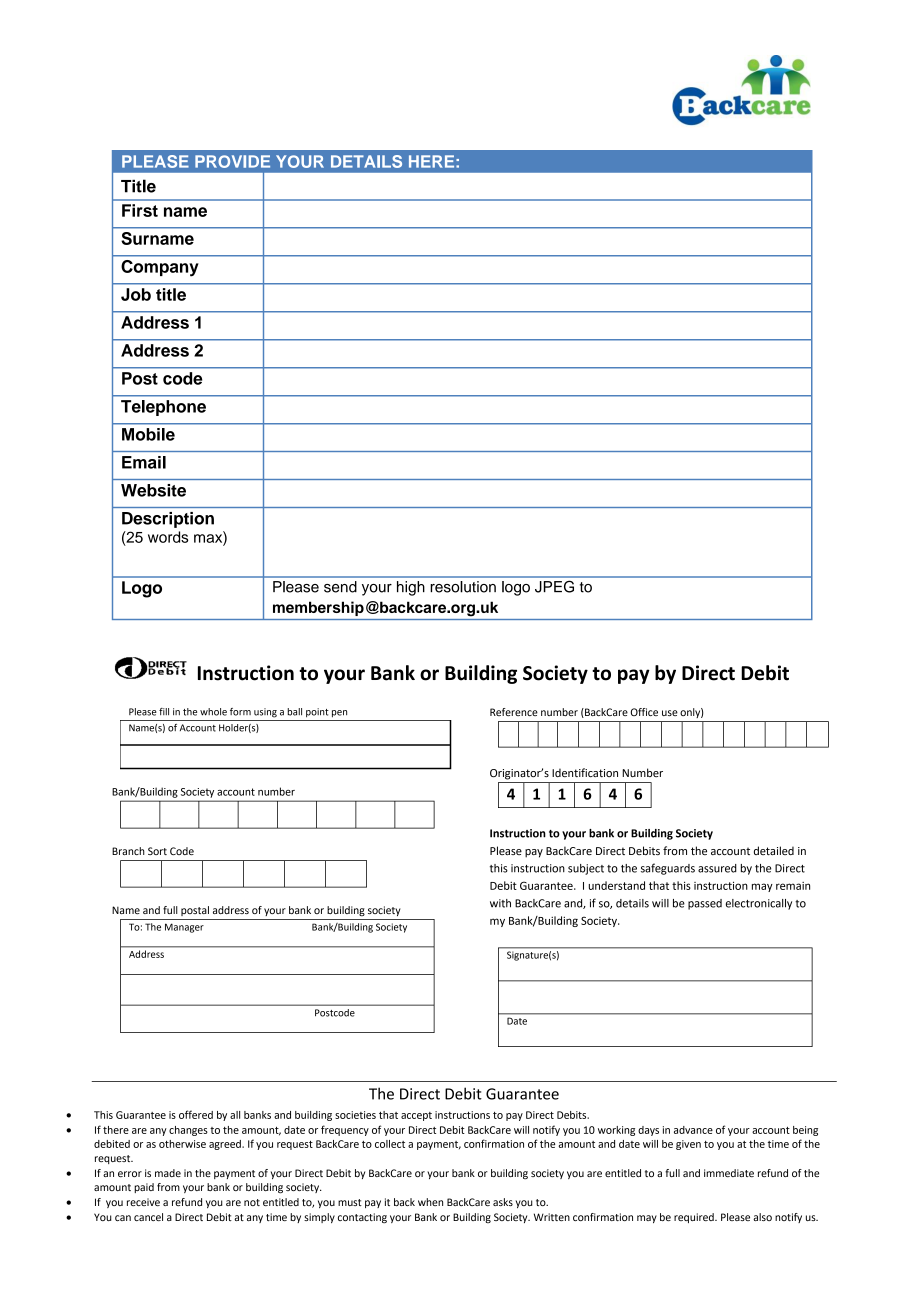  What do you see at coordinates (213, 712) in the screenshot?
I see `whole` at bounding box center [213, 712].
